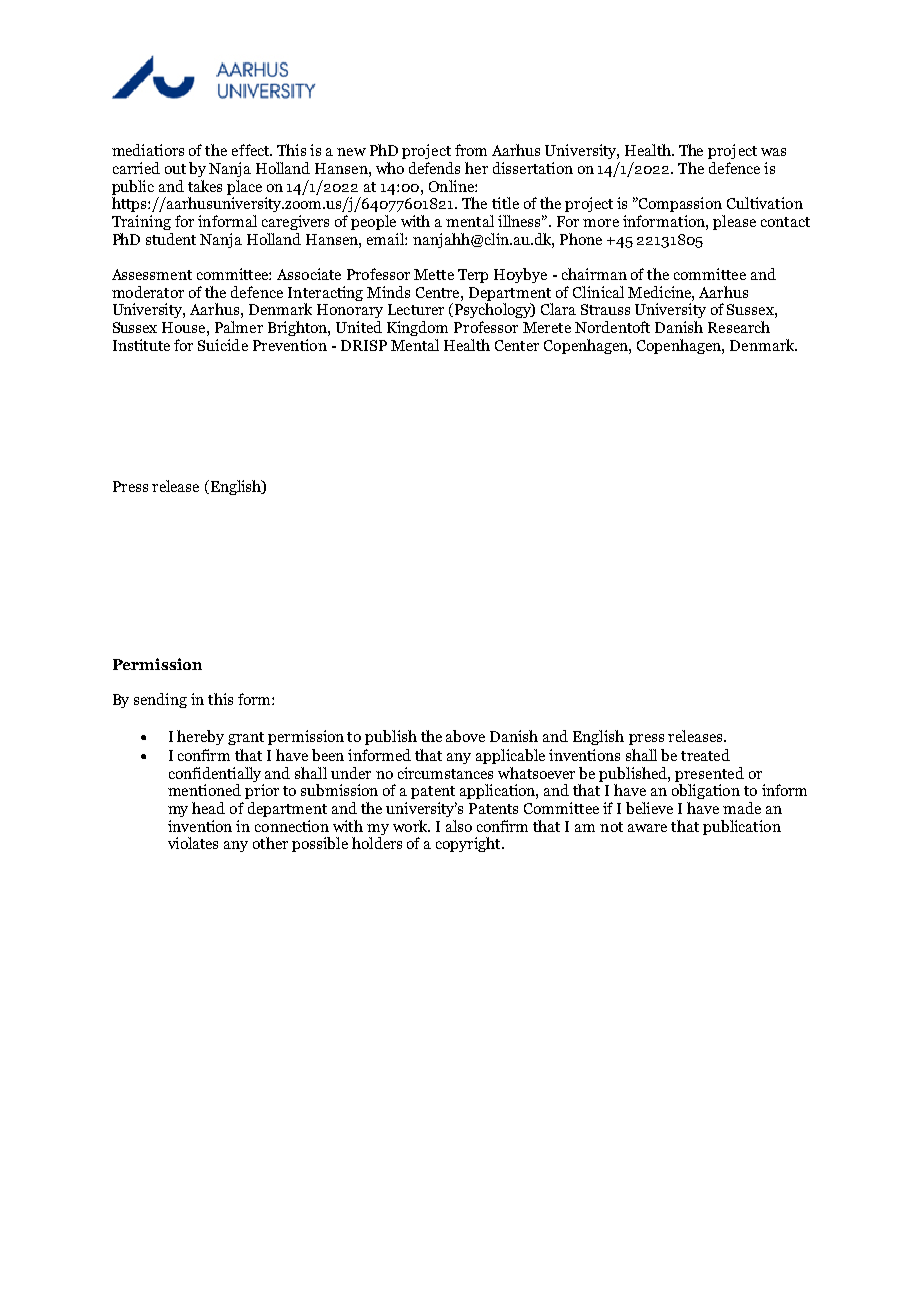 The image size is (924, 1308). What do you see at coordinates (459, 826) in the screenshot?
I see `also` at bounding box center [459, 826].
